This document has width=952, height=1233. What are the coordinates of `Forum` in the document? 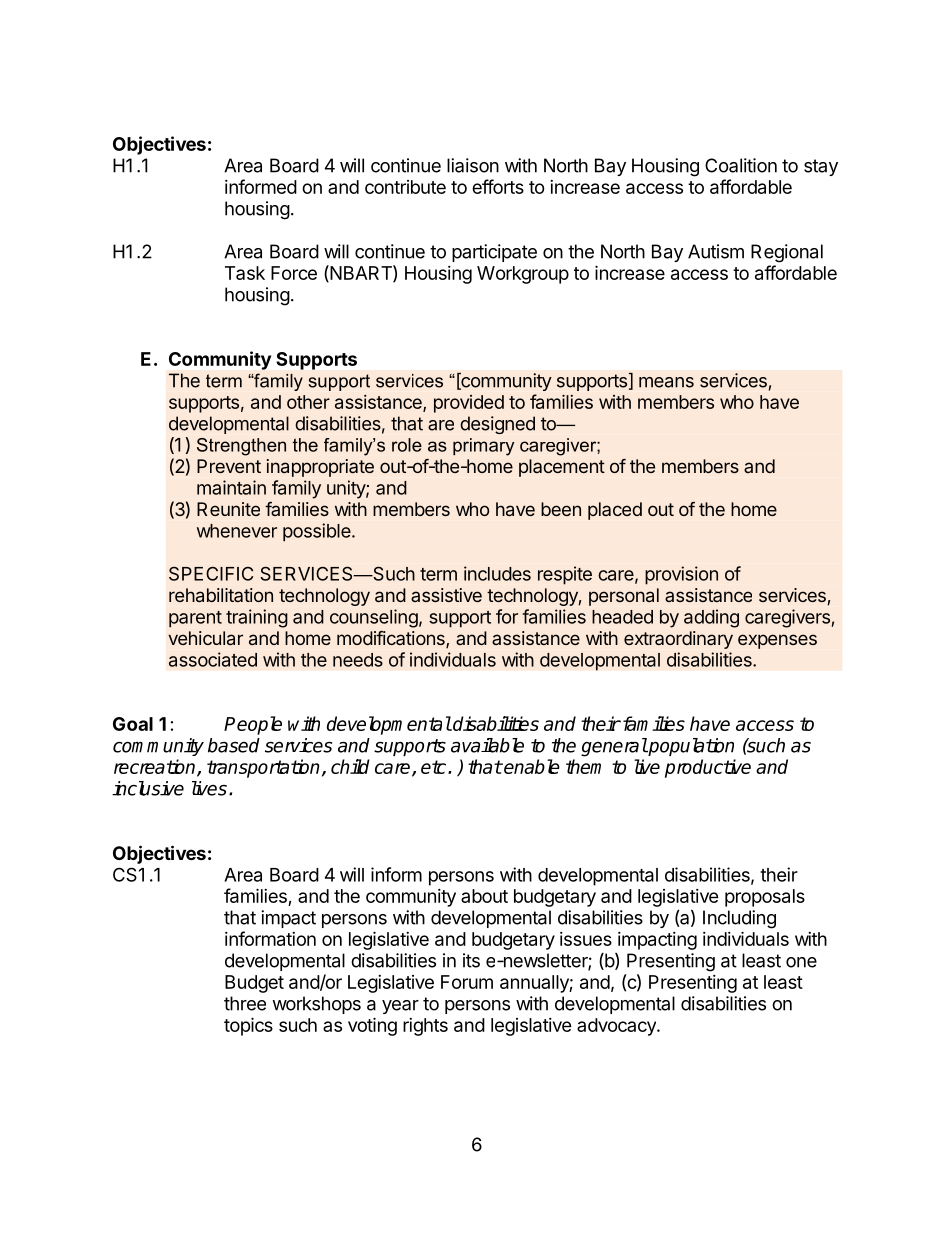 It's located at (467, 982).
